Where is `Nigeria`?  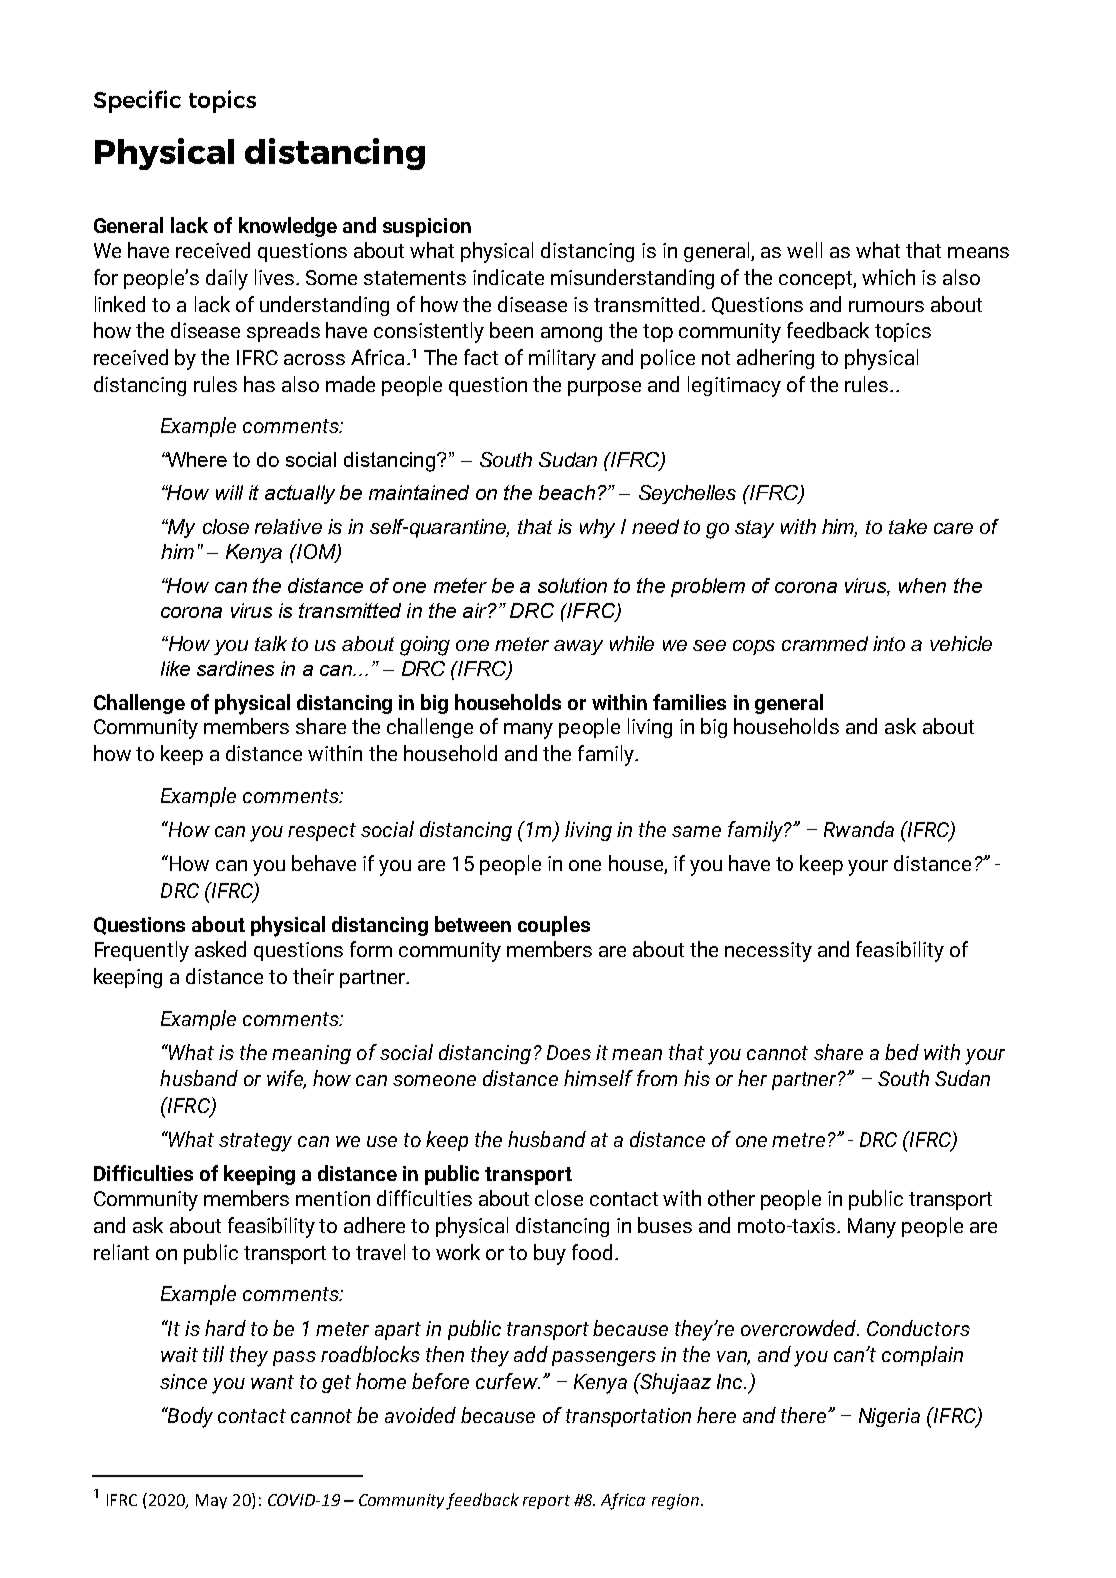
Nigeria is located at coordinates (889, 1417).
